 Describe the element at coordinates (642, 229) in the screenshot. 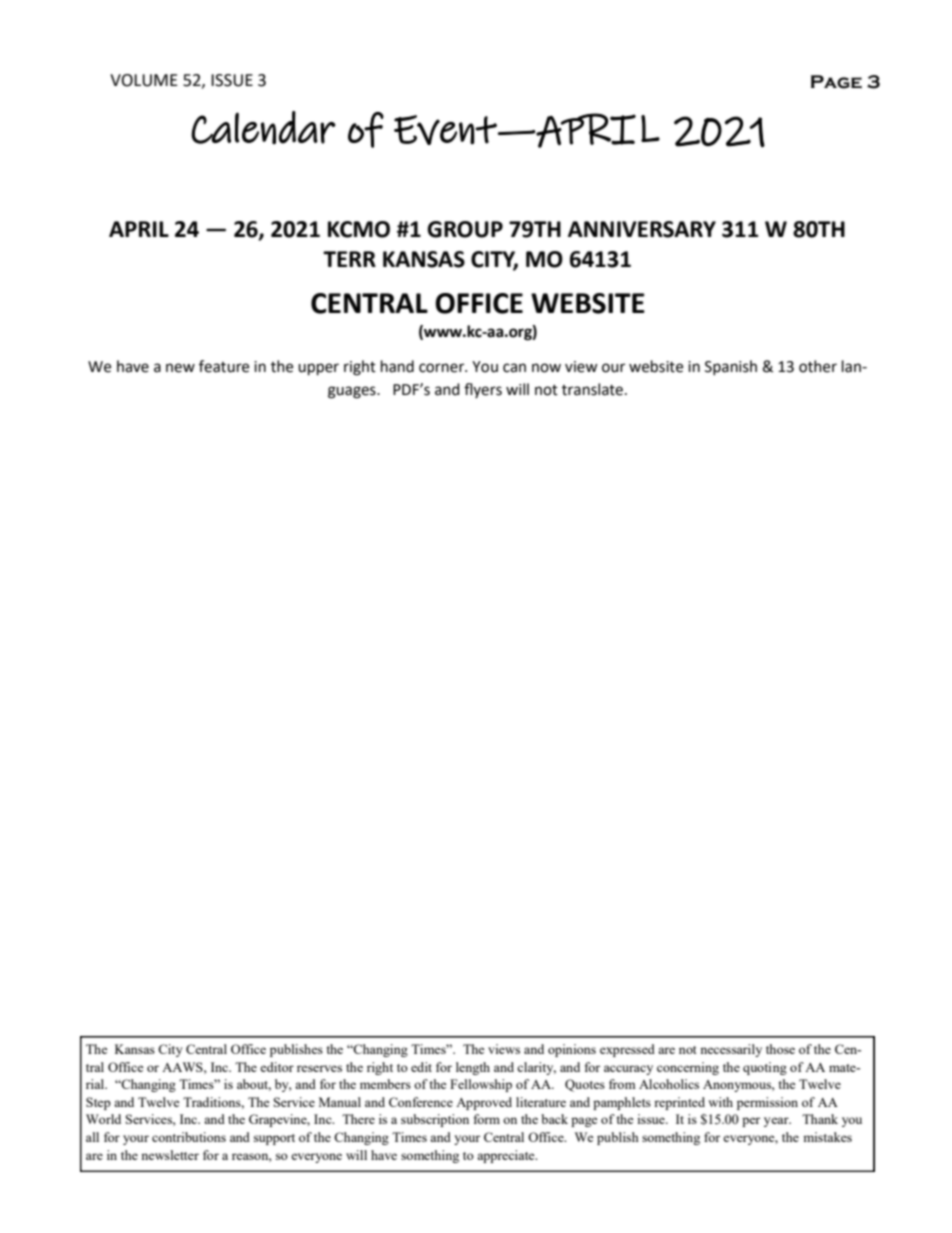

I see `ANNIVERSARY` at that location.
